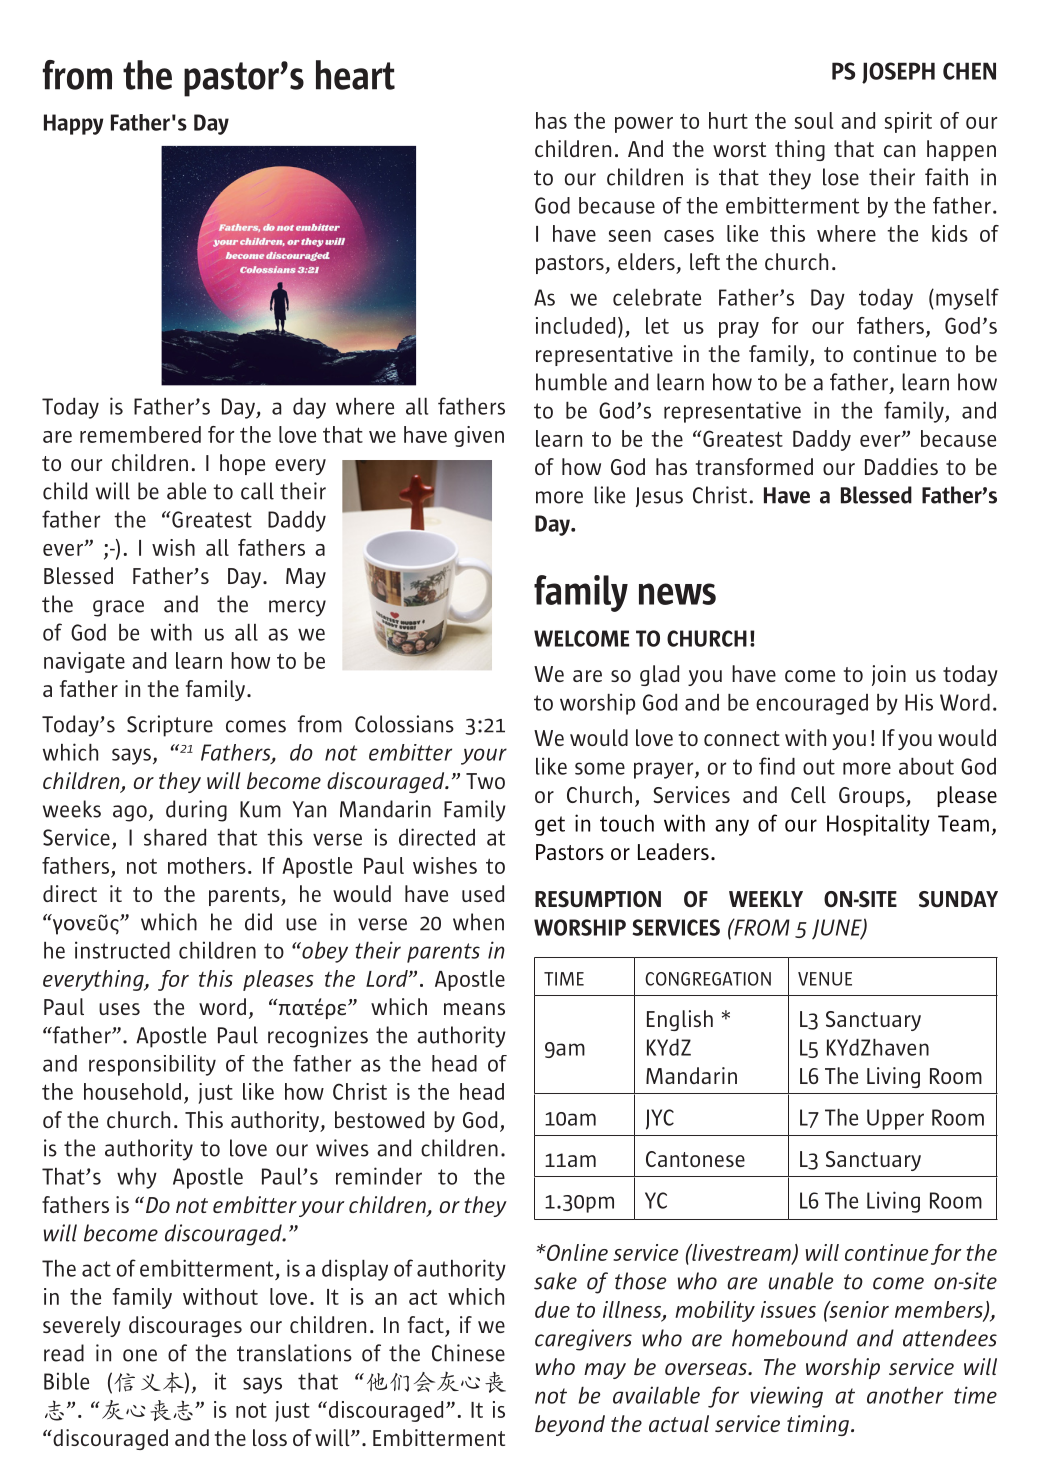  Describe the element at coordinates (185, 1326) in the screenshot. I see `discourages` at that location.
